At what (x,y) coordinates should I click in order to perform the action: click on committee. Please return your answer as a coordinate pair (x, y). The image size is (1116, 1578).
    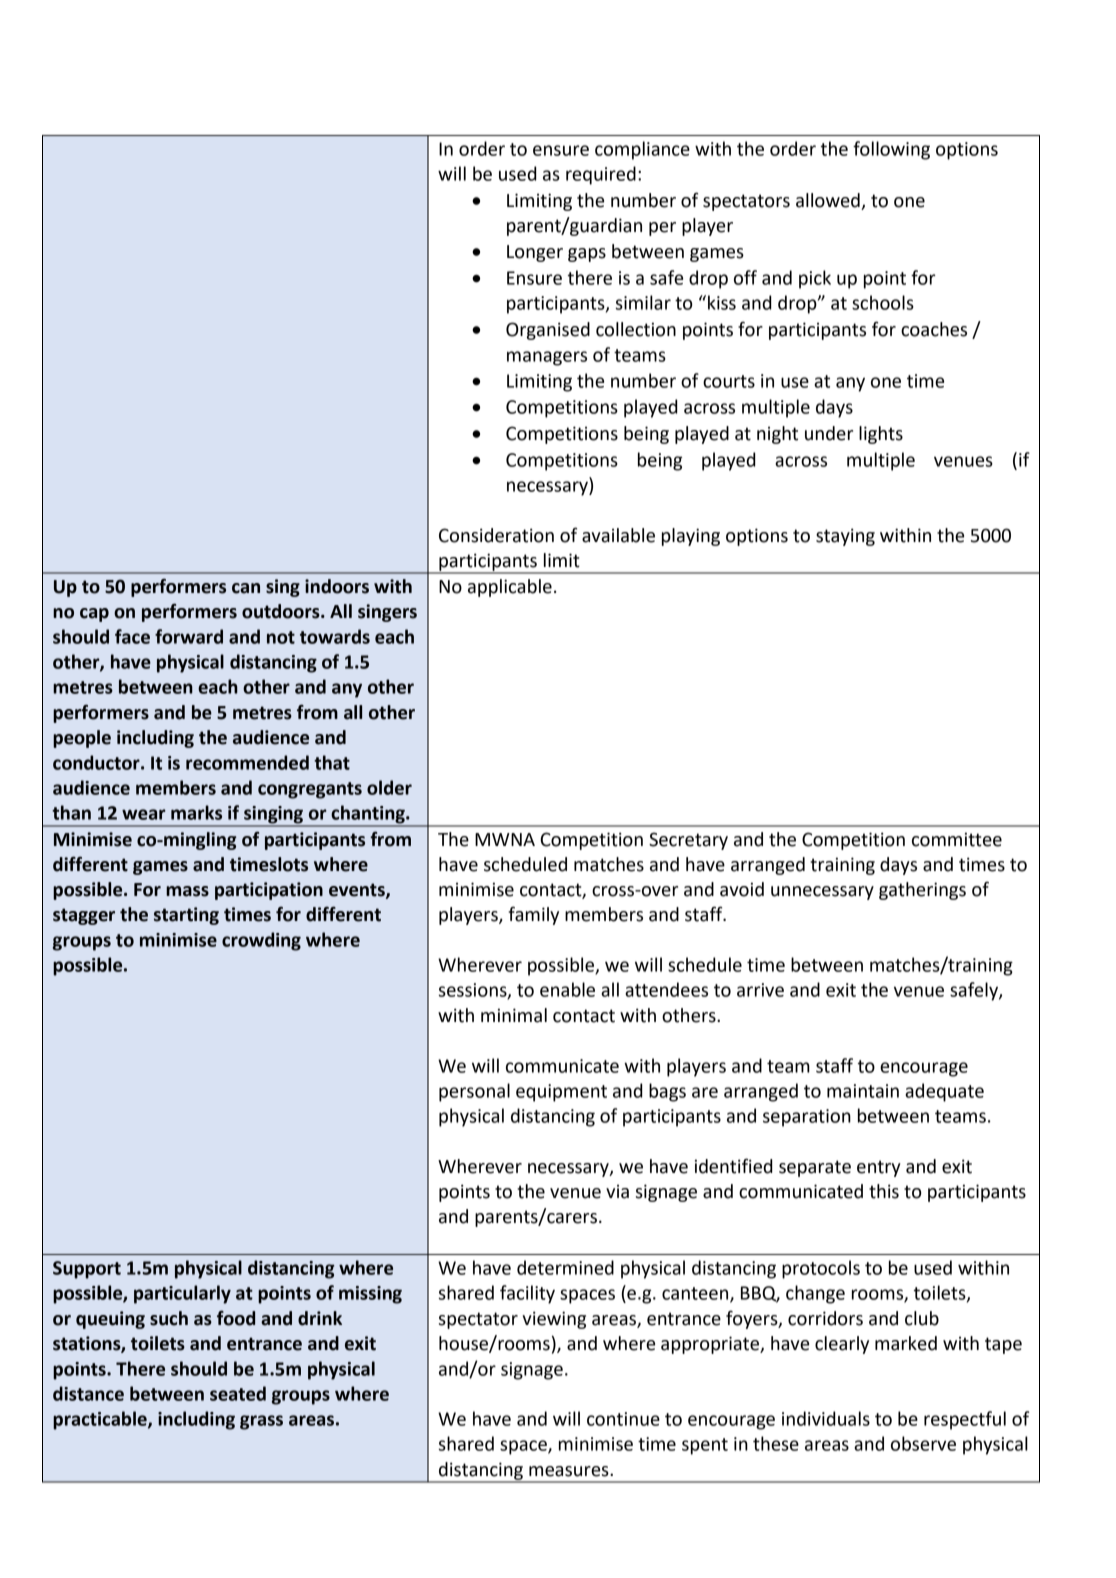
    Looking at the image, I should click on (957, 839).
